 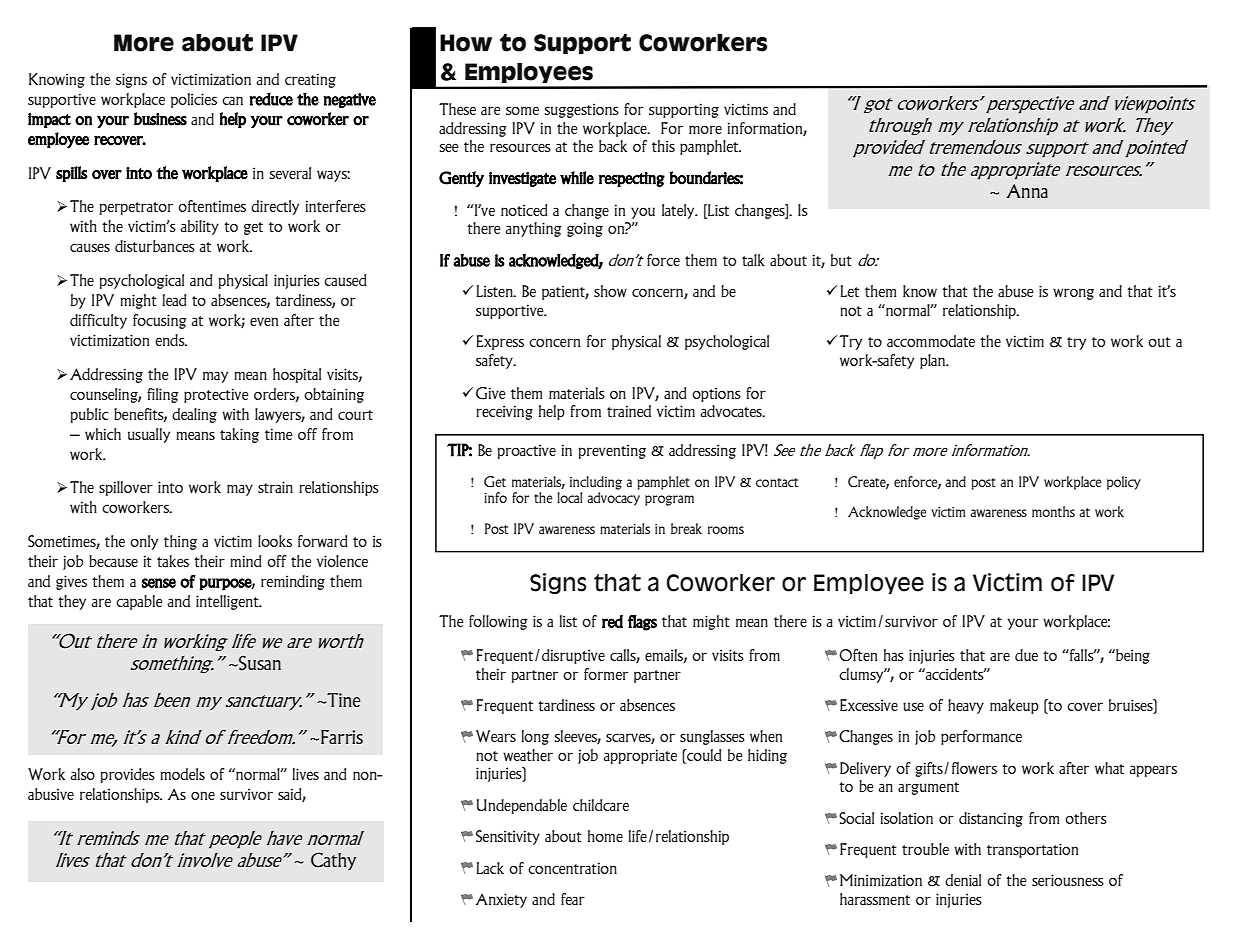 What do you see at coordinates (1027, 191) in the screenshot?
I see `Anna` at bounding box center [1027, 191].
